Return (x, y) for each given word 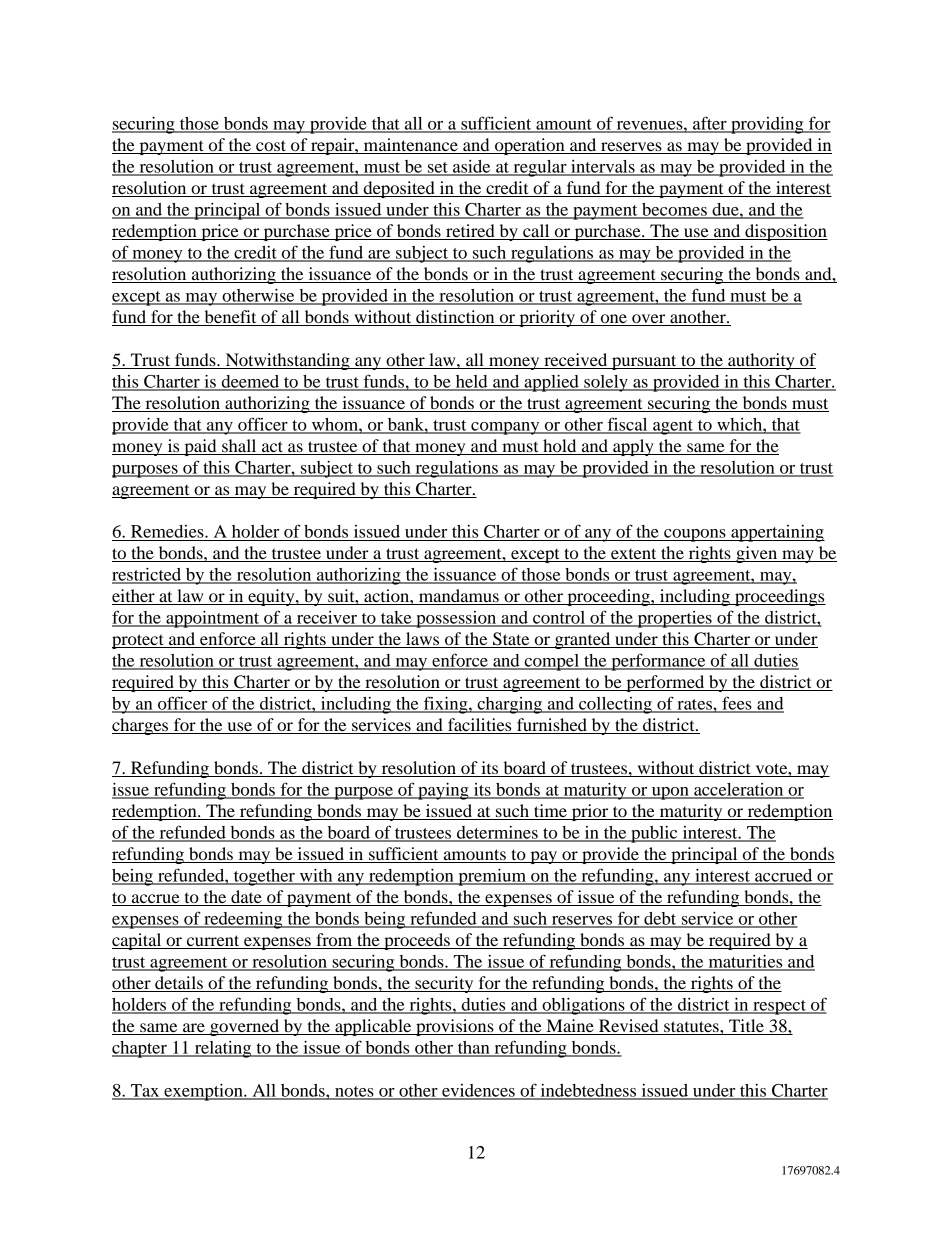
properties (674, 619)
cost (271, 147)
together (264, 877)
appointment (213, 619)
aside (472, 167)
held (471, 382)
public (654, 834)
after (710, 124)
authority (761, 361)
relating (223, 1049)
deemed (250, 382)
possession (456, 619)
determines (497, 833)
